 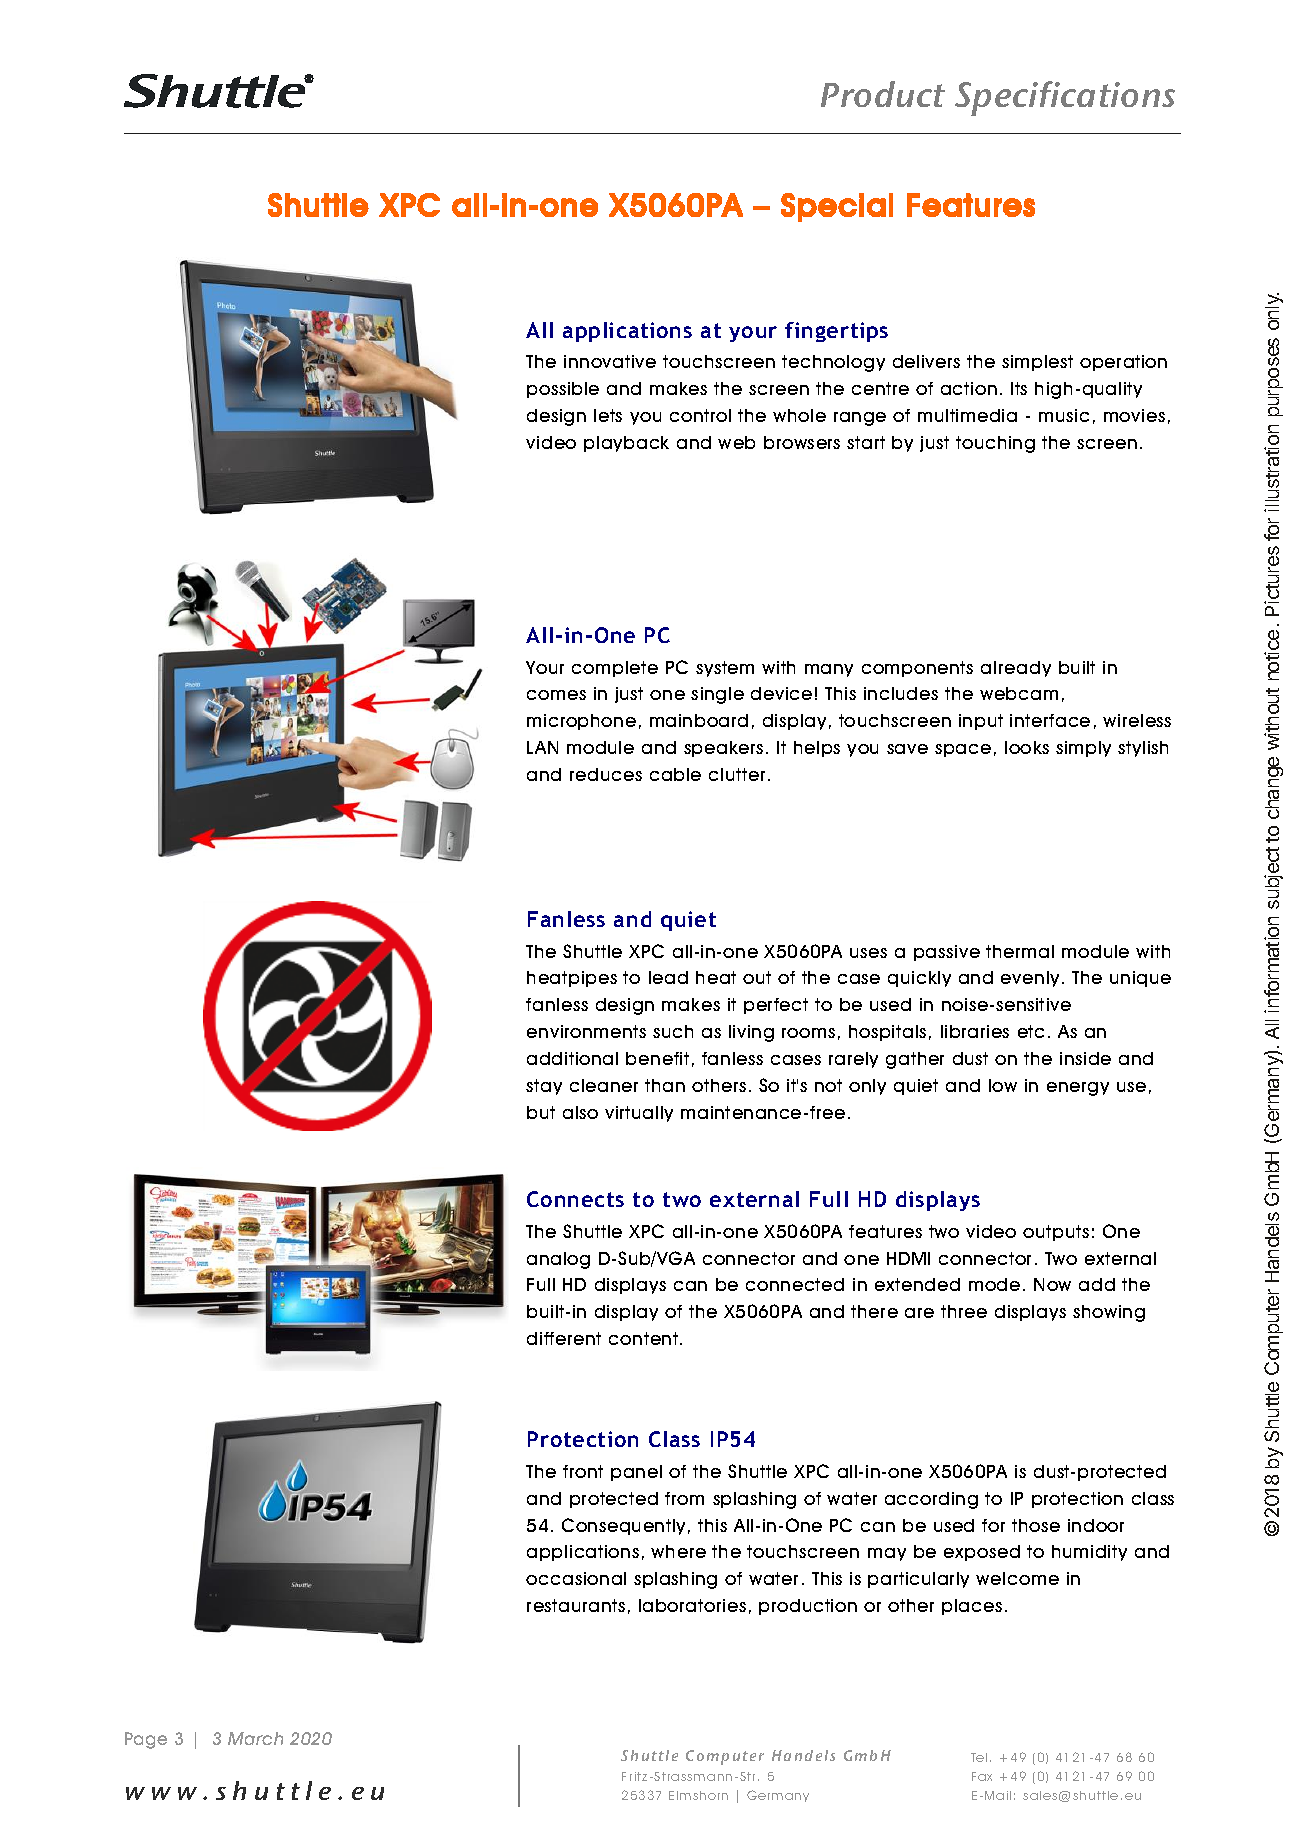 What do you see at coordinates (837, 207) in the document?
I see `Special` at bounding box center [837, 207].
